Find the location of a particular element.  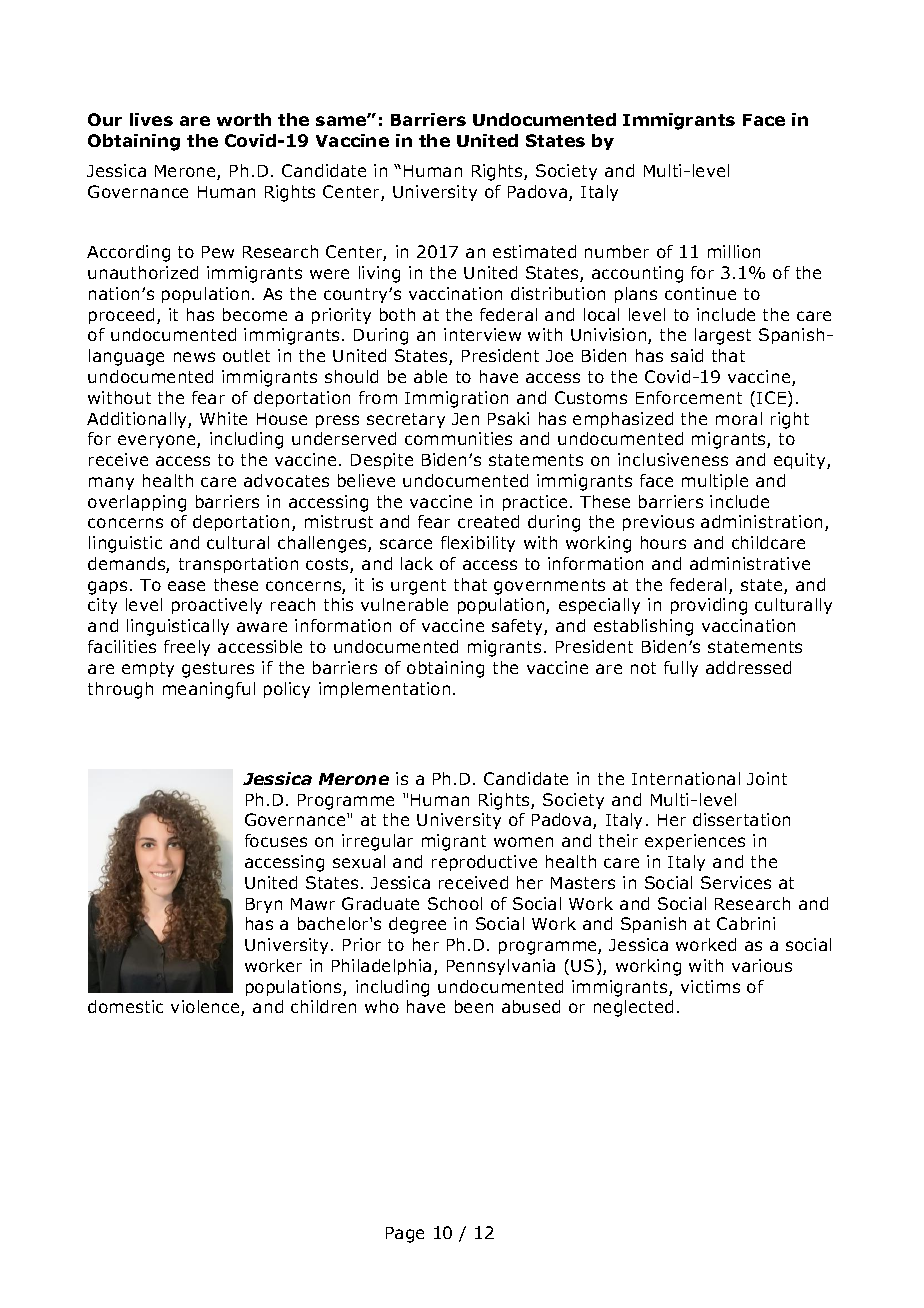

estimated is located at coordinates (534, 251).
